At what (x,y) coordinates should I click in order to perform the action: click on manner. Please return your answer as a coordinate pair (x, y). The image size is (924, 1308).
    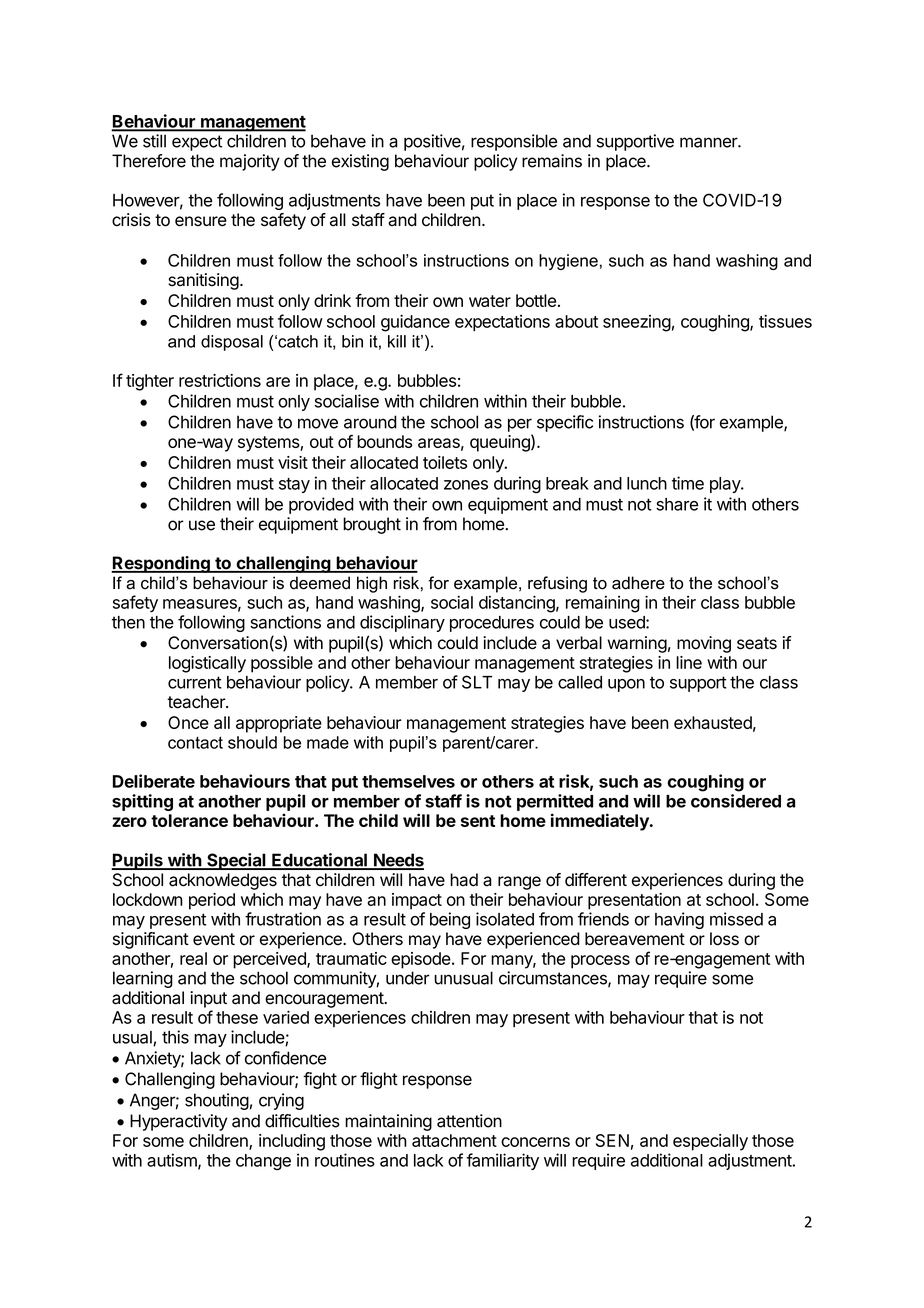
    Looking at the image, I should click on (709, 142).
